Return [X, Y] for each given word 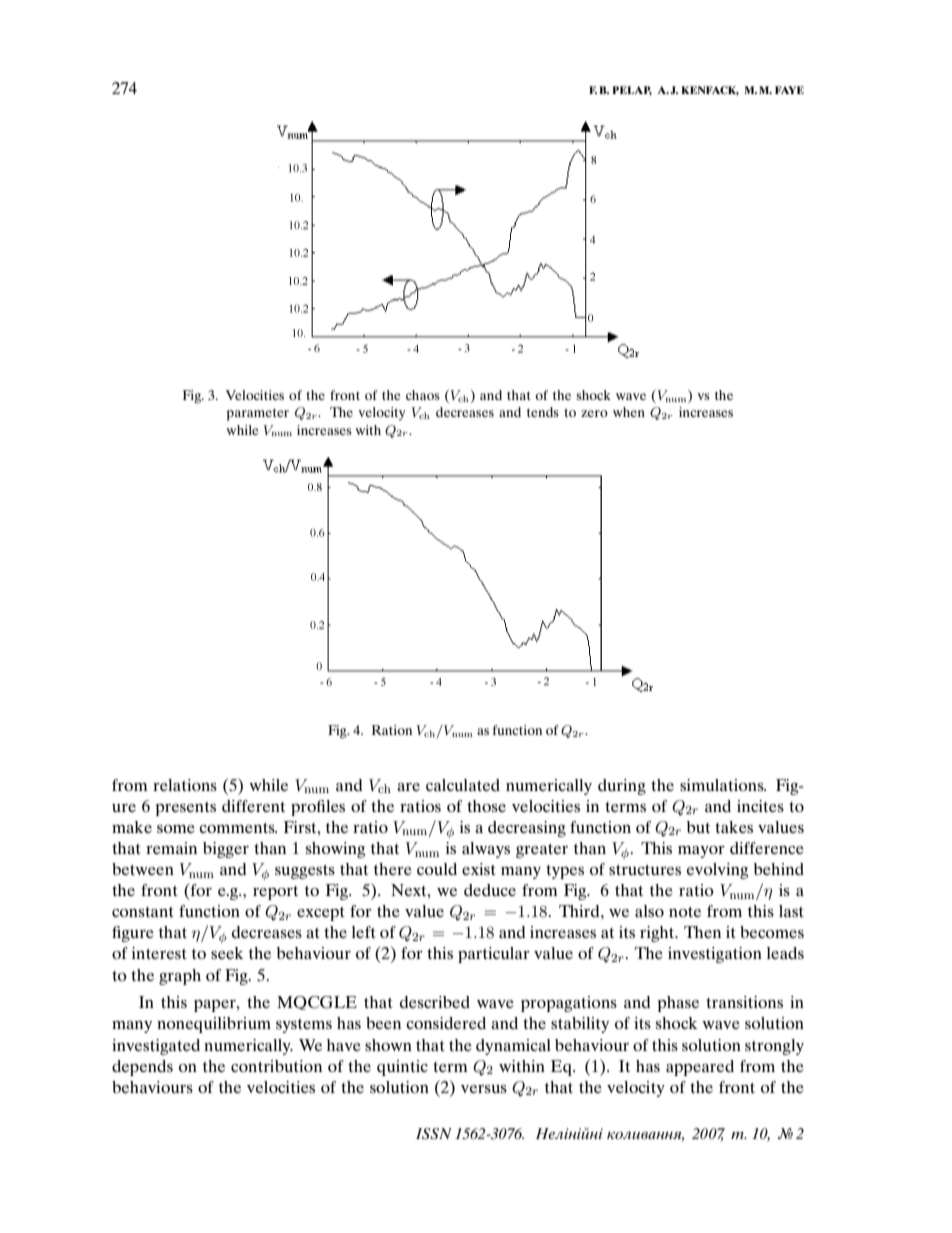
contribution [276, 1066]
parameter [257, 414]
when [629, 412]
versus [484, 1089]
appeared [700, 1068]
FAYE [789, 90]
